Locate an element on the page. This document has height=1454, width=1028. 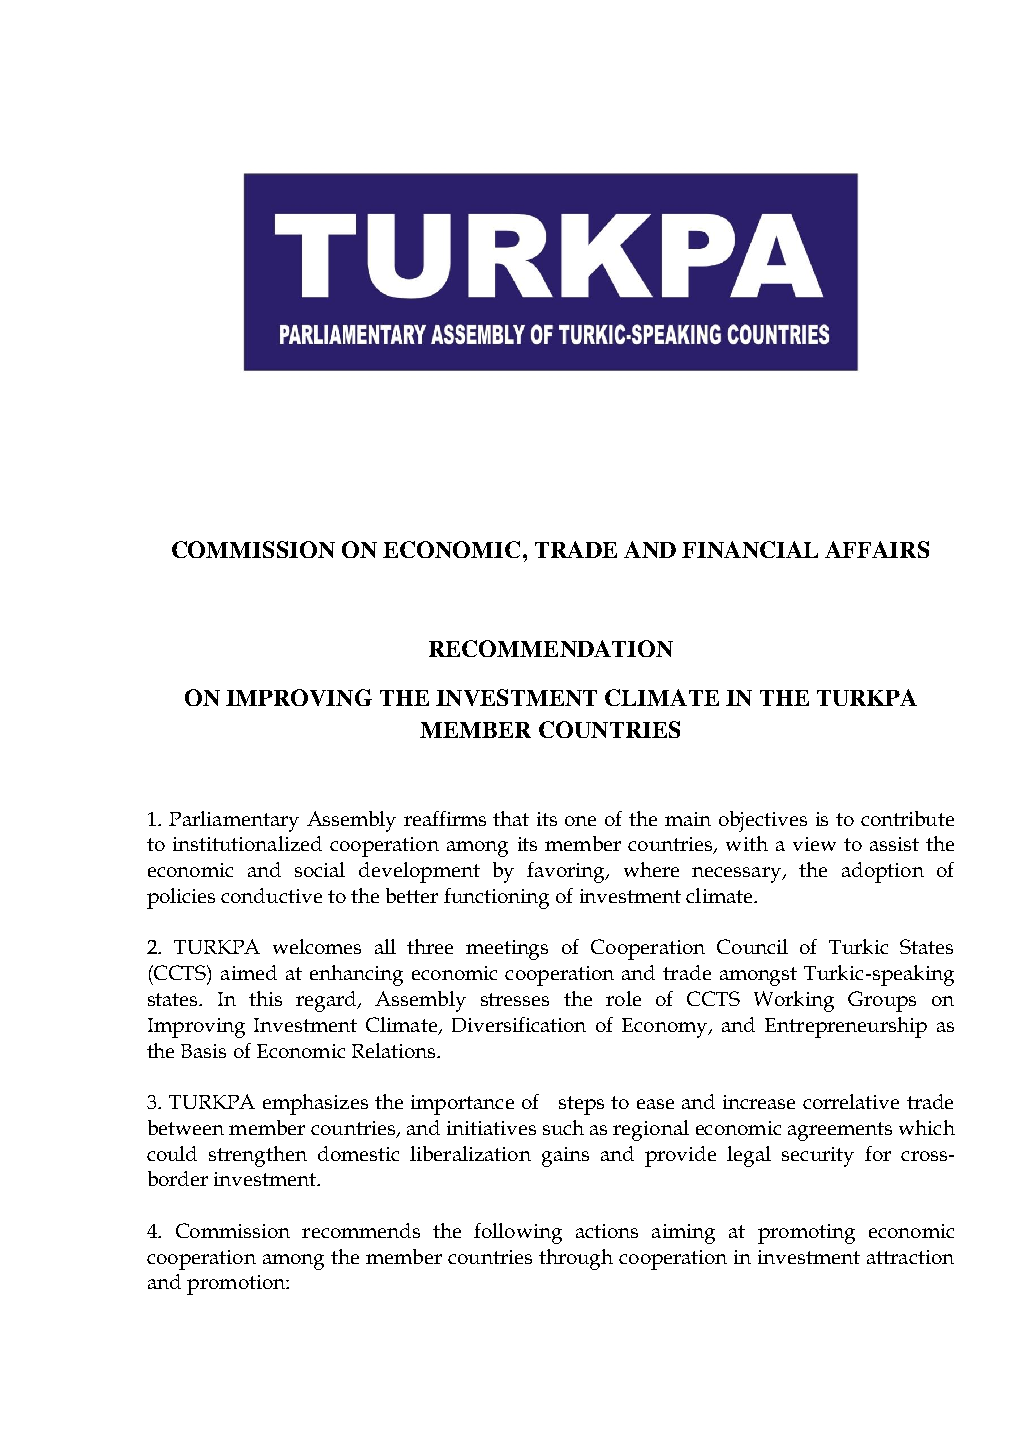
conductive is located at coordinates (271, 895).
